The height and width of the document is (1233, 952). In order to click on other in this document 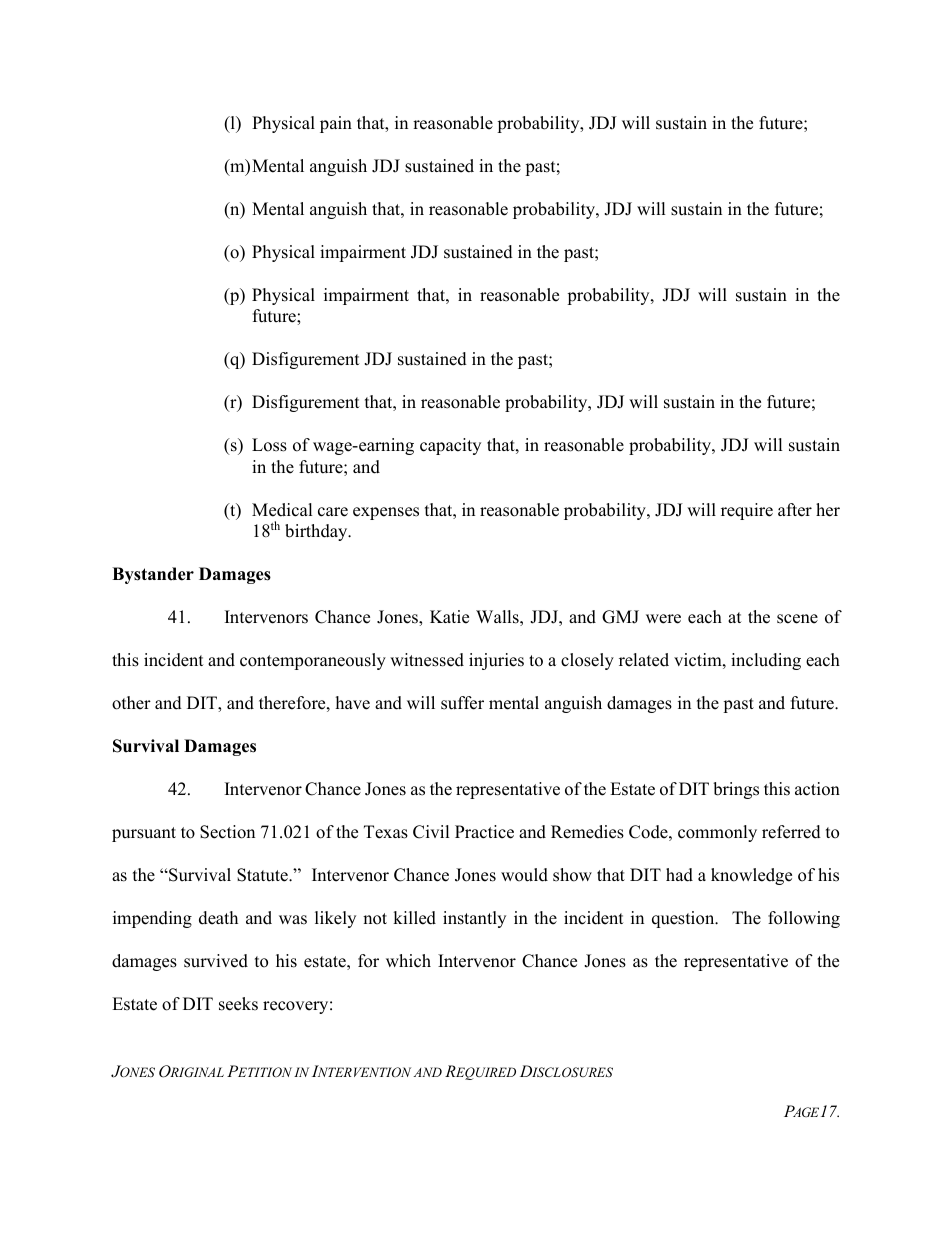, I will do `click(131, 703)`.
